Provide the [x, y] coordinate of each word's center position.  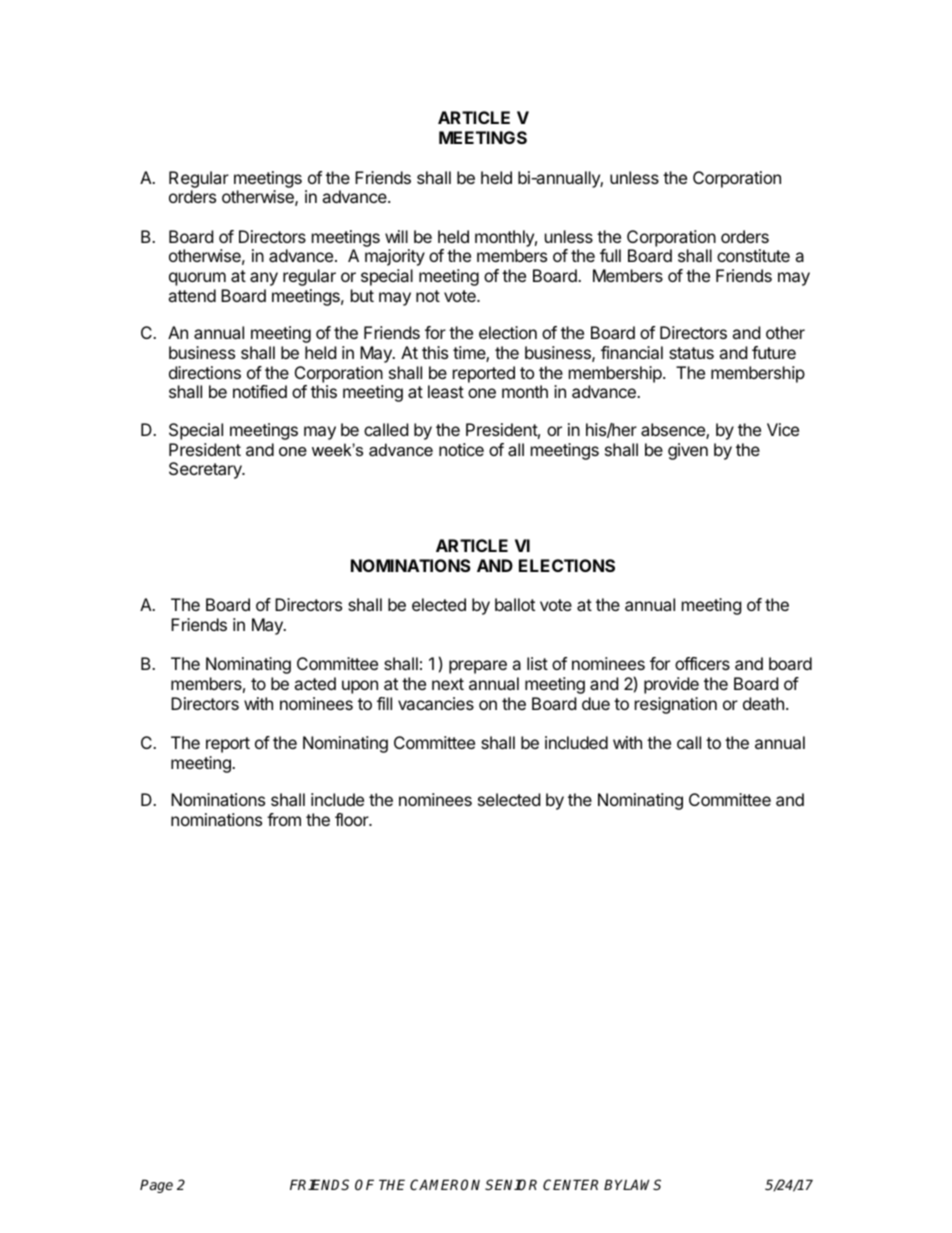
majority [395, 257]
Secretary [206, 470]
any [264, 279]
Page [156, 1186]
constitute [753, 255]
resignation [676, 705]
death [763, 703]
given [688, 451]
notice [461, 449]
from [284, 819]
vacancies [436, 703]
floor [353, 819]
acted [315, 683]
